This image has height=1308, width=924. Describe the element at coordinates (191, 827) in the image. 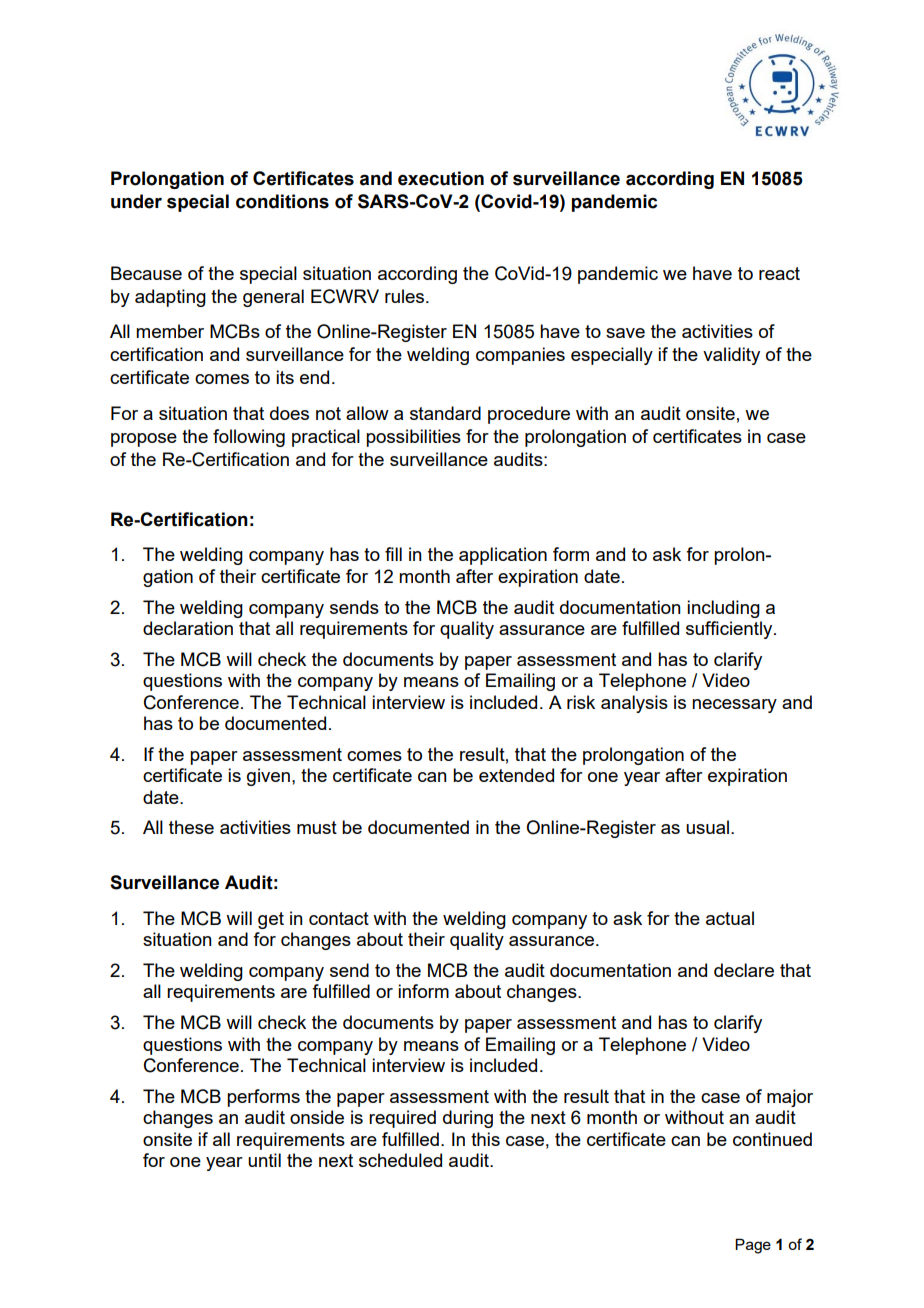

I see `these` at that location.
